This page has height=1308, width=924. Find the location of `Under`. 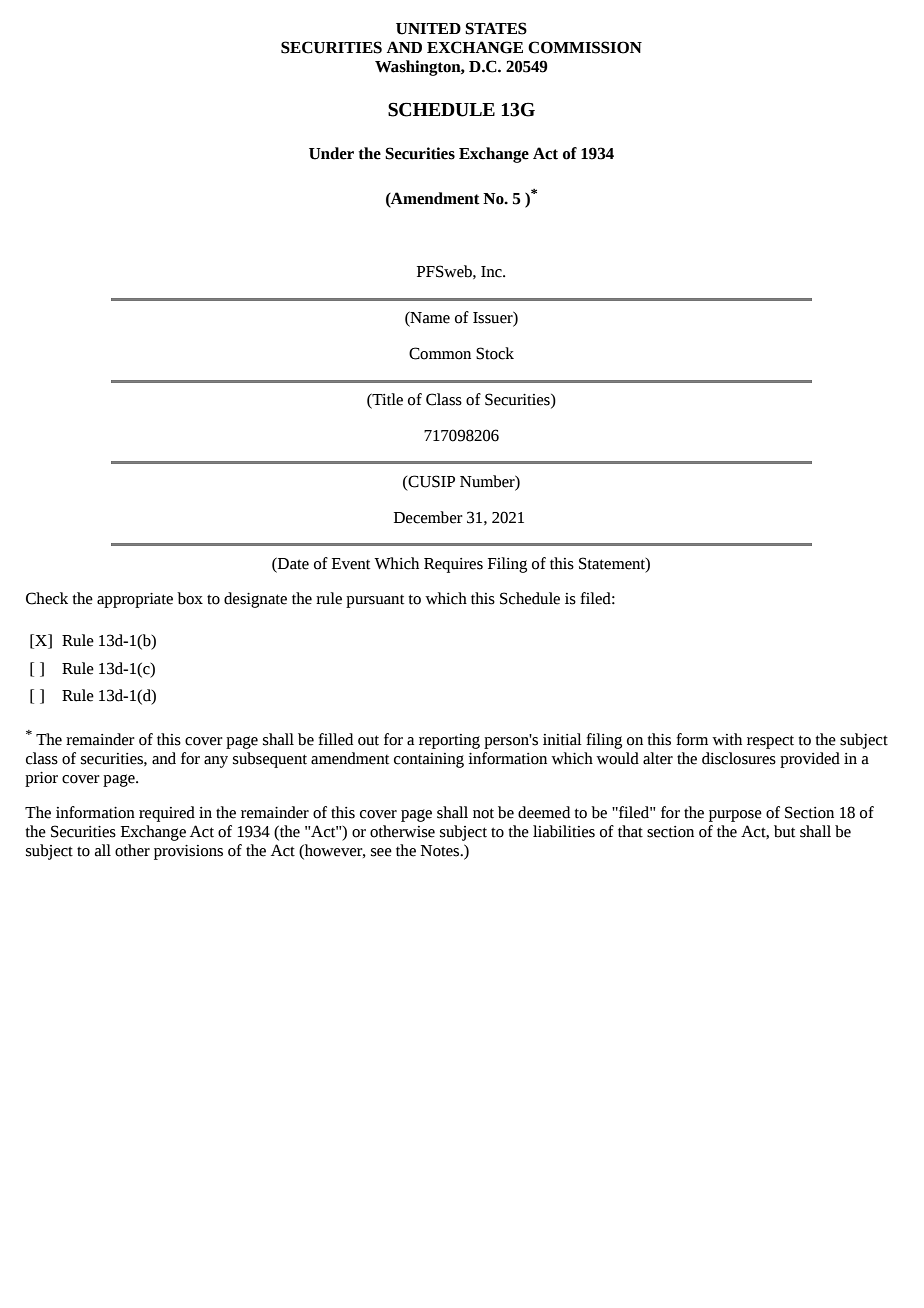

Under is located at coordinates (331, 153).
